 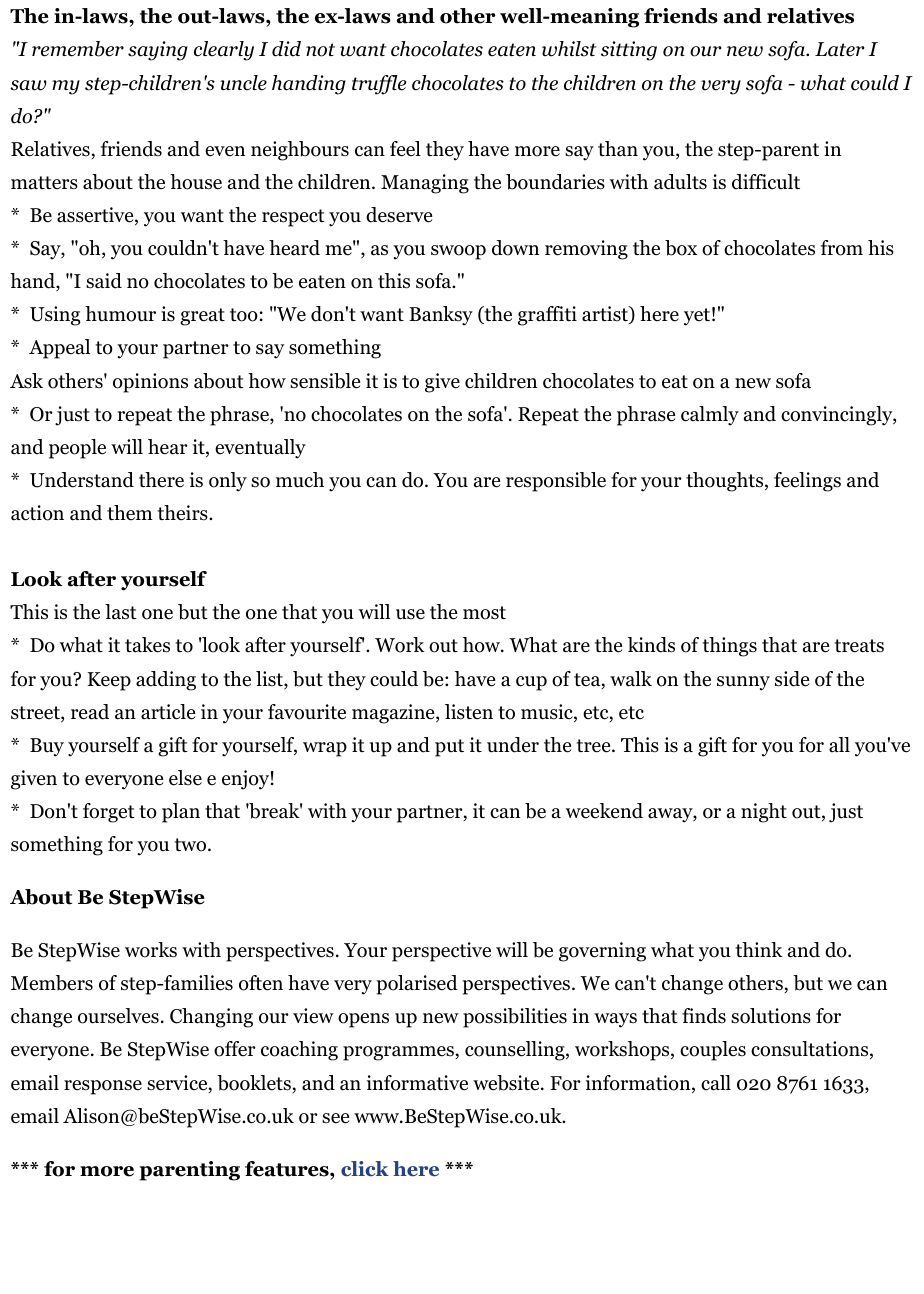 I want to click on Later, so click(x=840, y=49).
